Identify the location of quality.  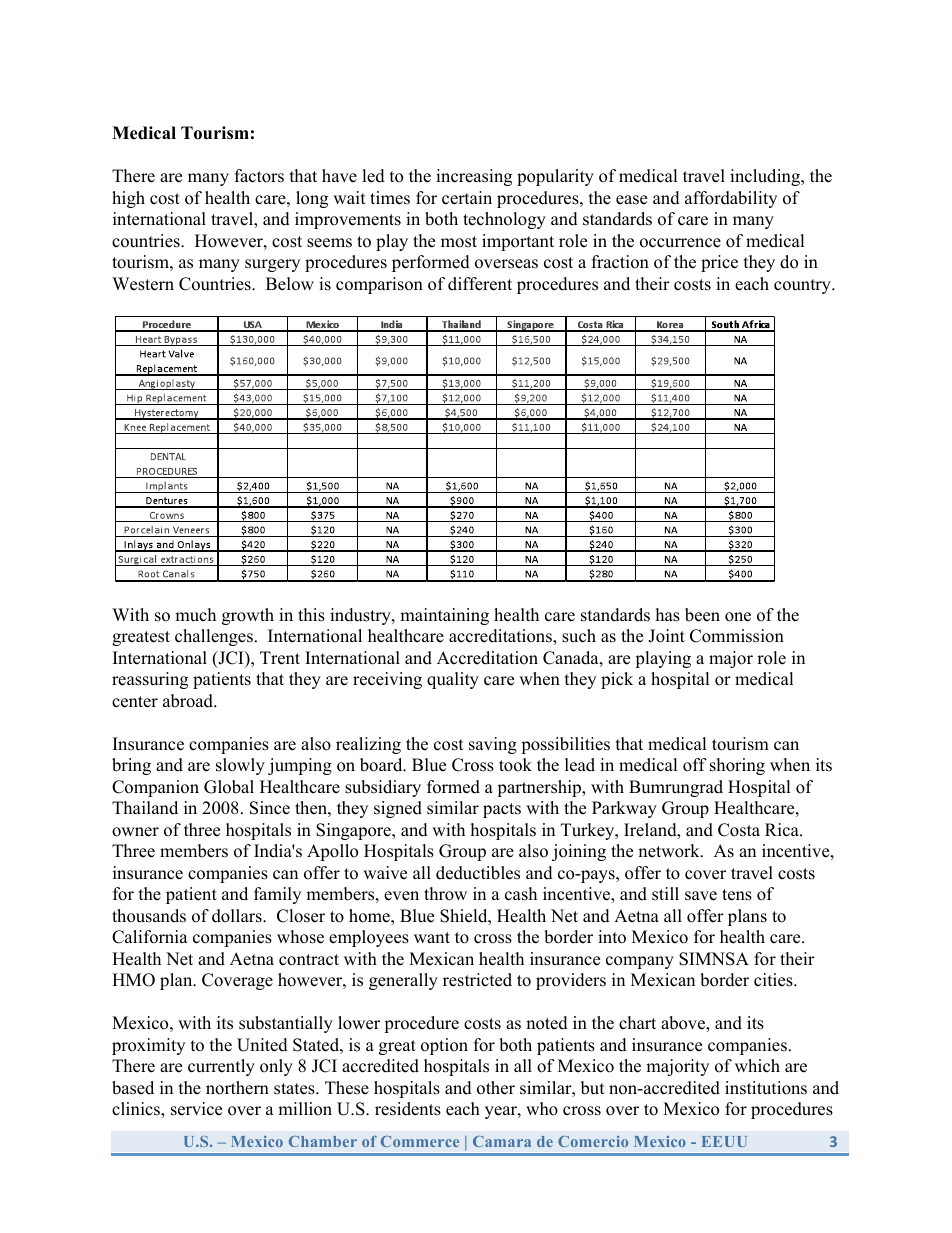
(453, 680).
